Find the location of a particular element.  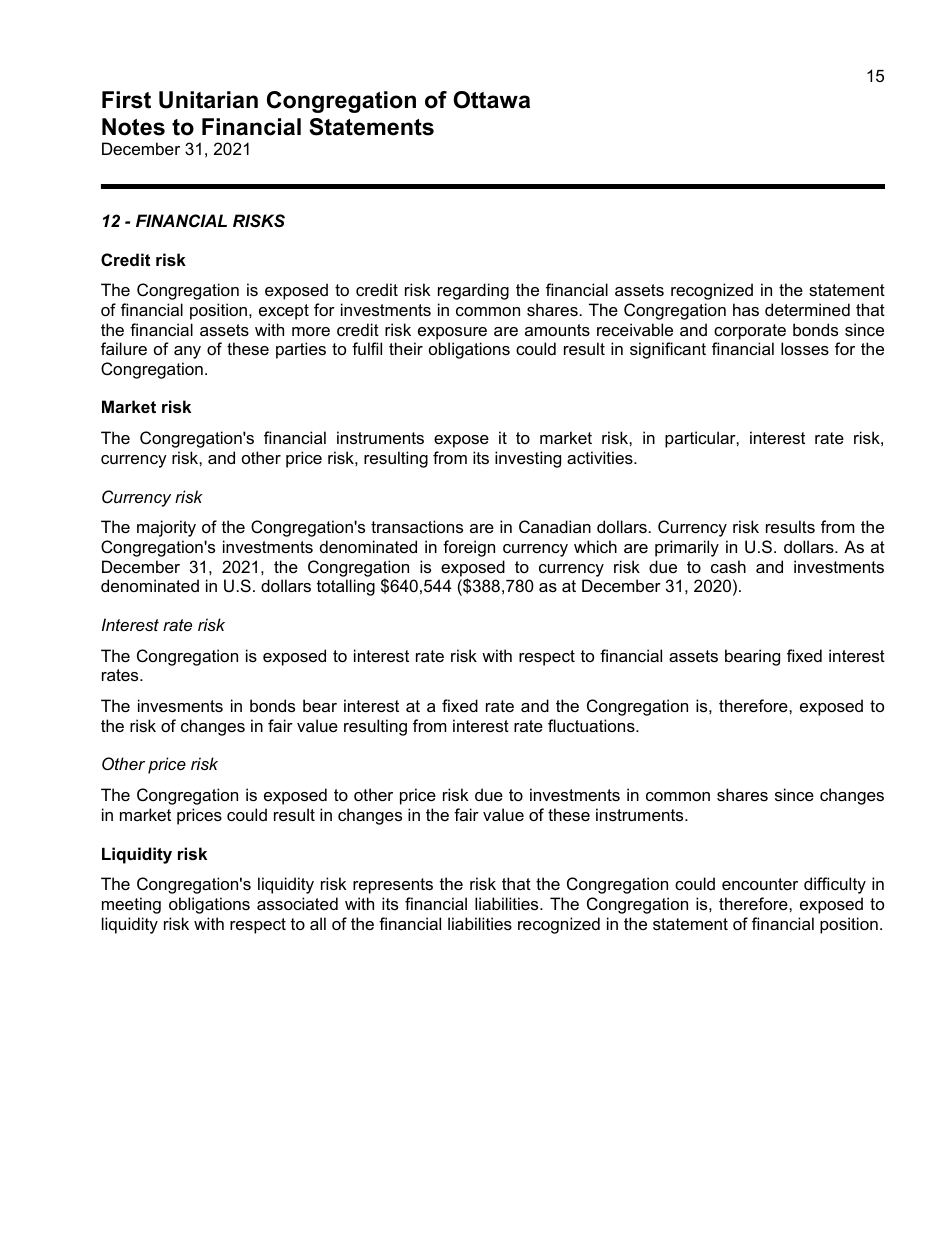

cash is located at coordinates (728, 566).
